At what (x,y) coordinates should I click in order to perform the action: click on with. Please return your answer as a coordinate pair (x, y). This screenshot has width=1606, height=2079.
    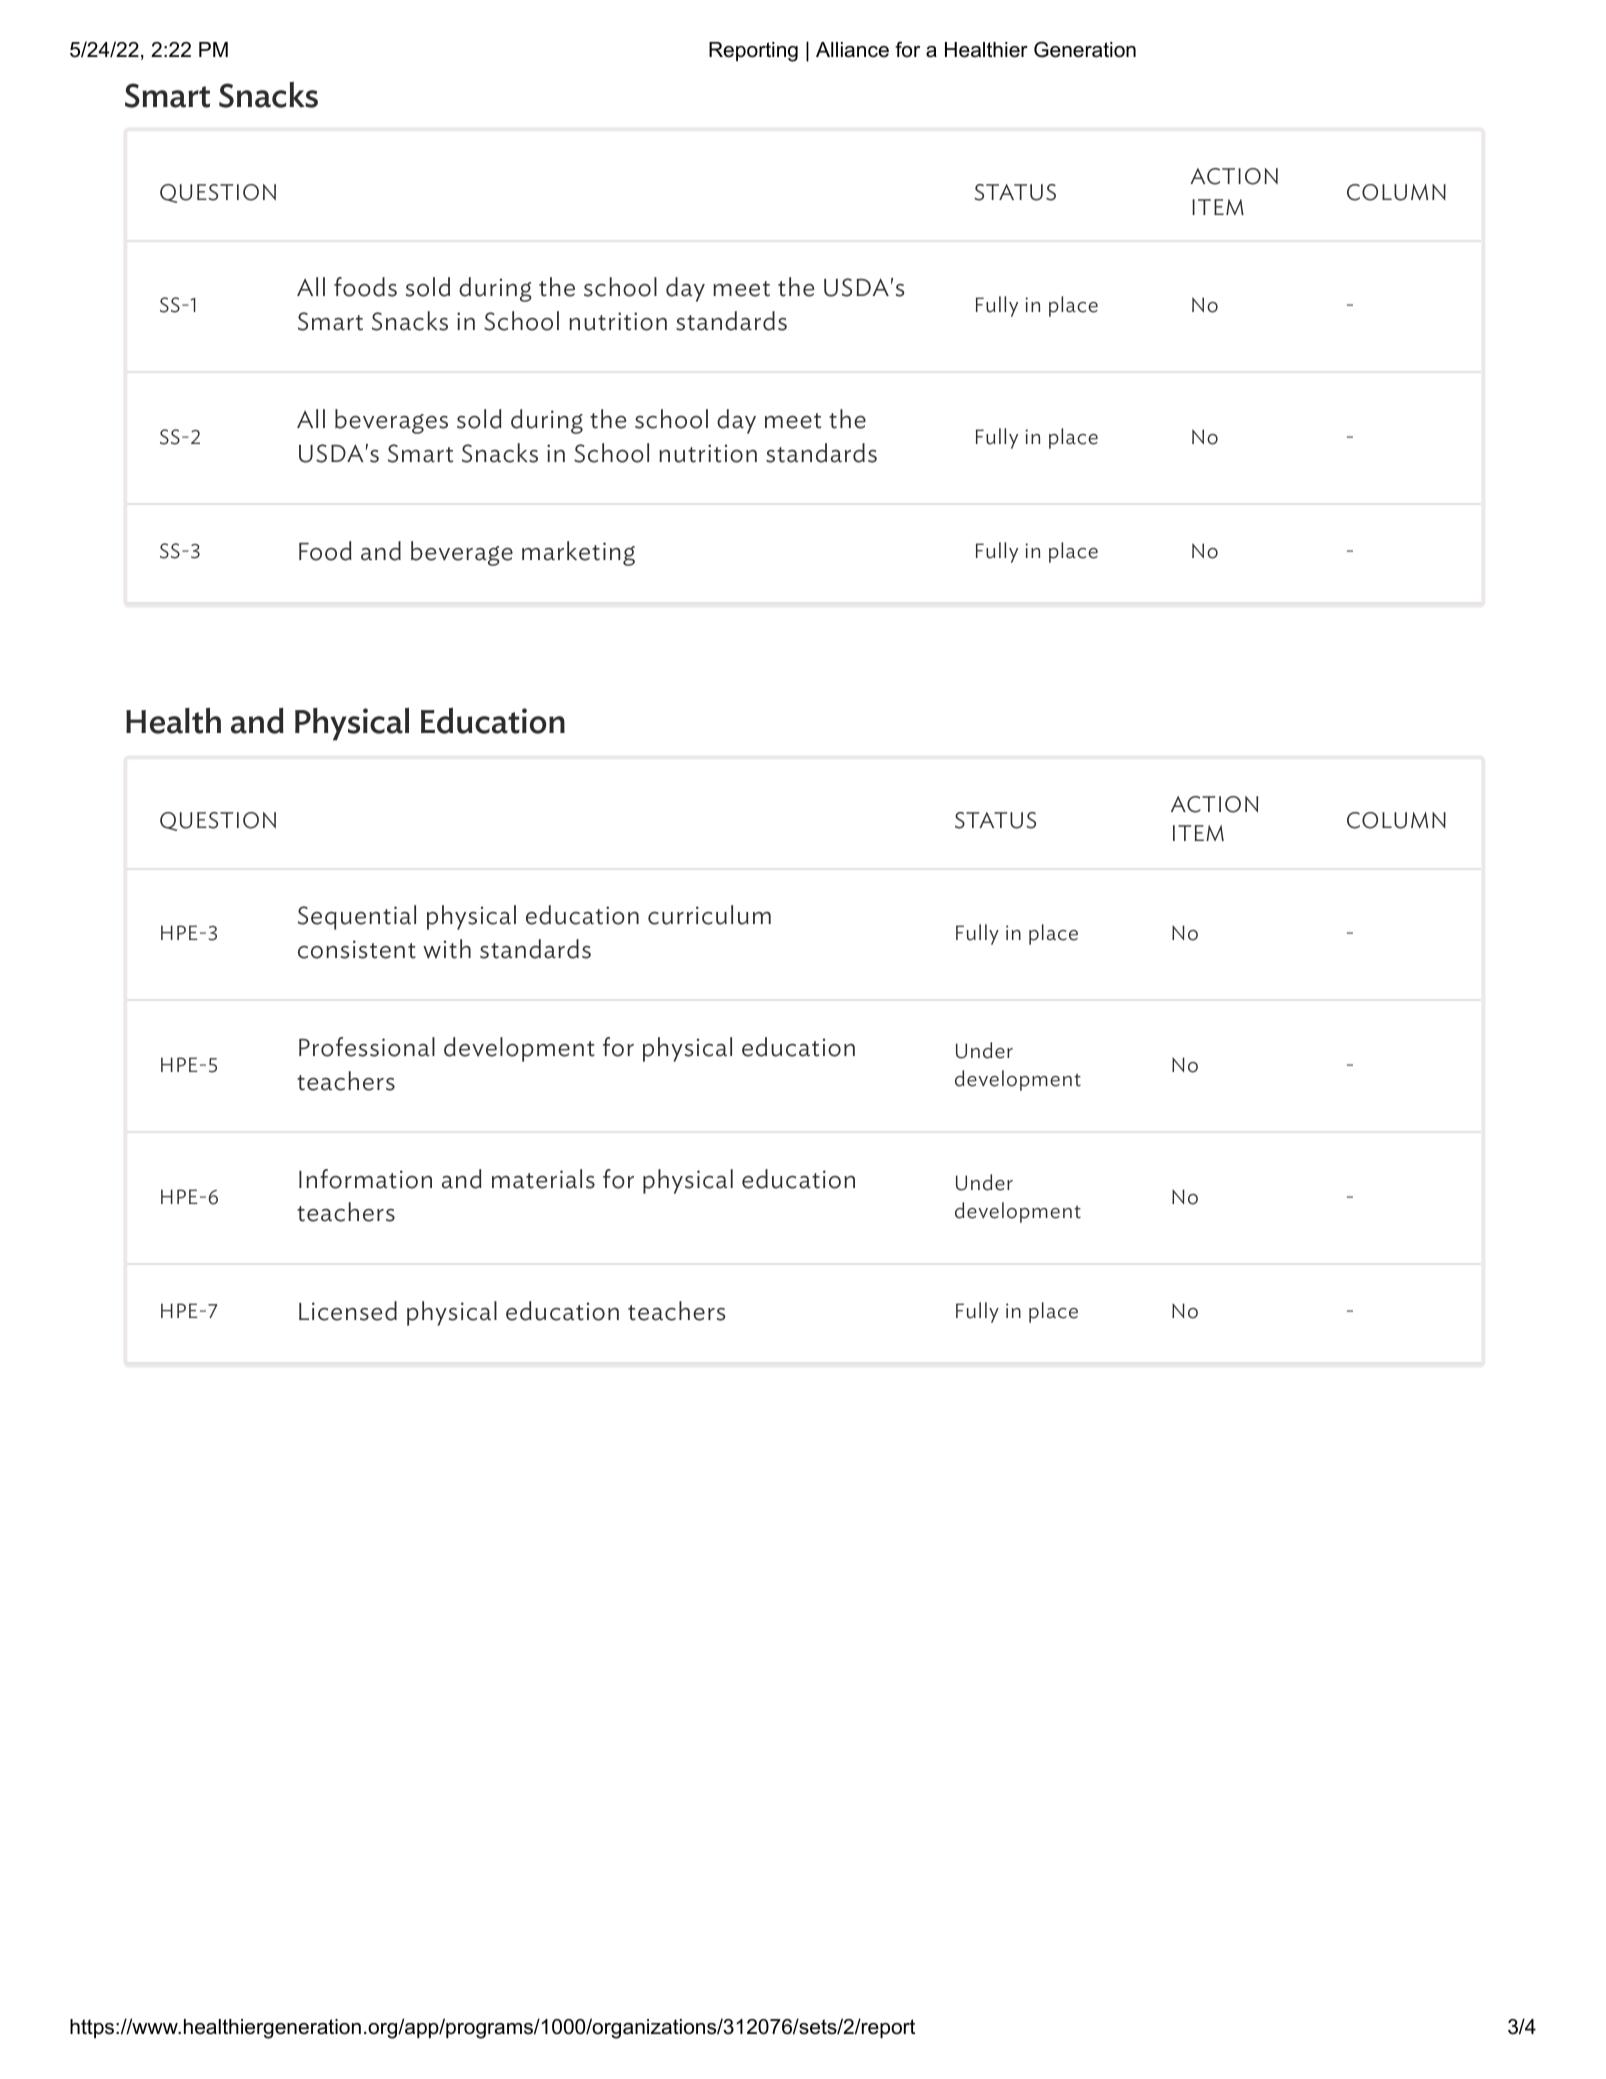
    Looking at the image, I should click on (447, 949).
